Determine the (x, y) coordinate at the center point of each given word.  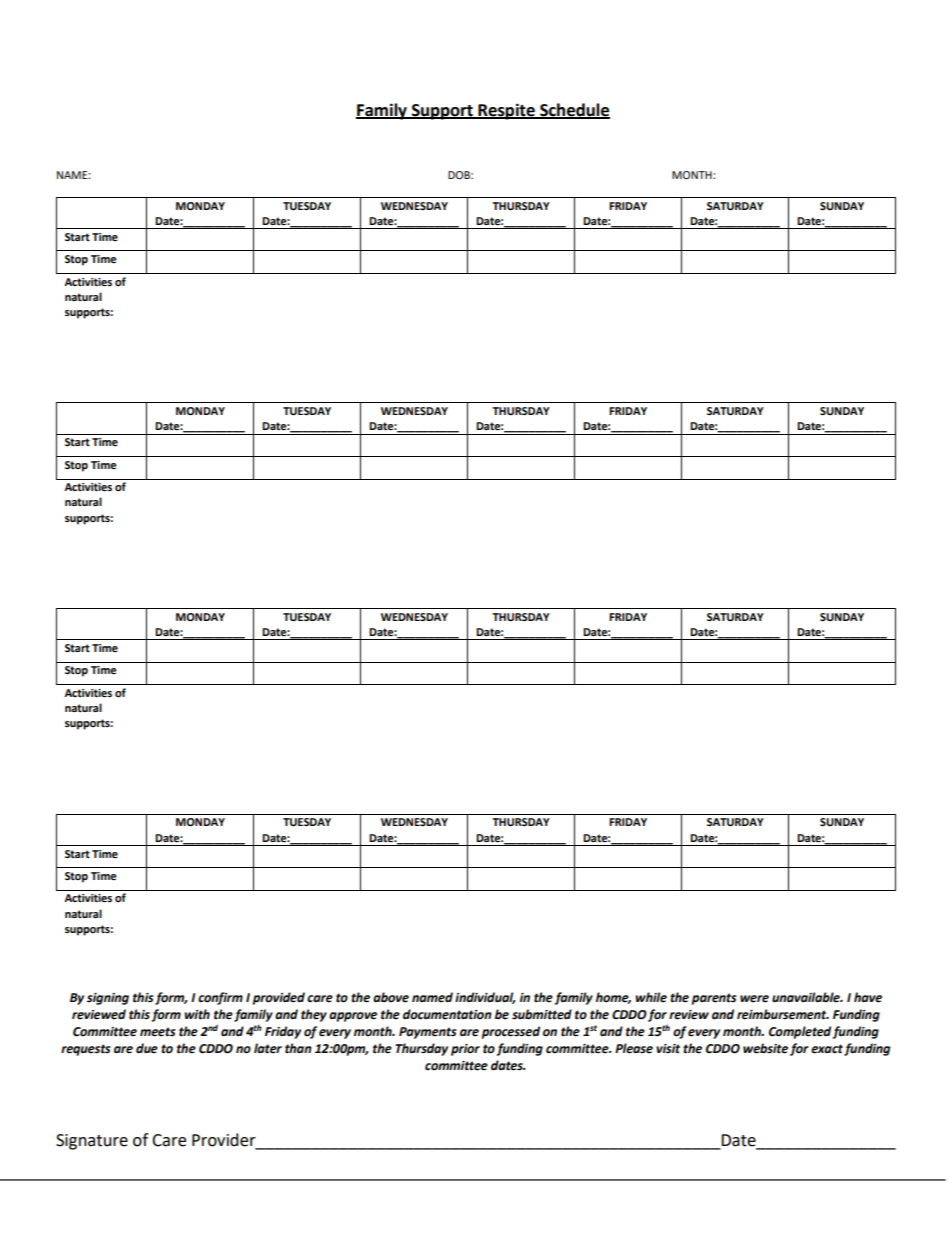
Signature (92, 1142)
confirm (220, 998)
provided (279, 998)
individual (485, 998)
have (868, 997)
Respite (506, 111)
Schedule (574, 110)
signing (108, 999)
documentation (447, 1014)
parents (714, 999)
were (754, 999)
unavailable (807, 997)
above (391, 997)
